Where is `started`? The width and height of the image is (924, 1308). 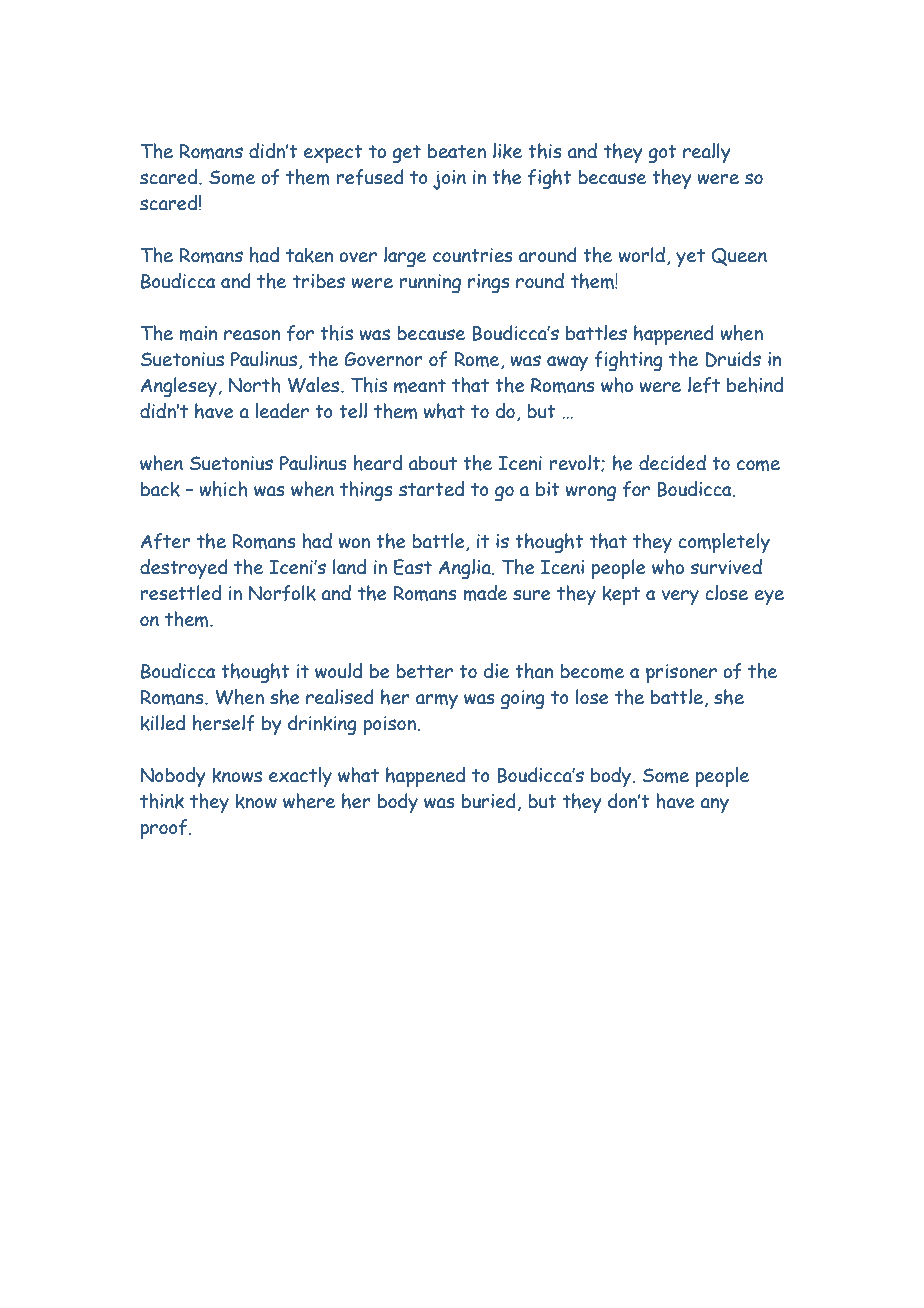
started is located at coordinates (431, 489).
